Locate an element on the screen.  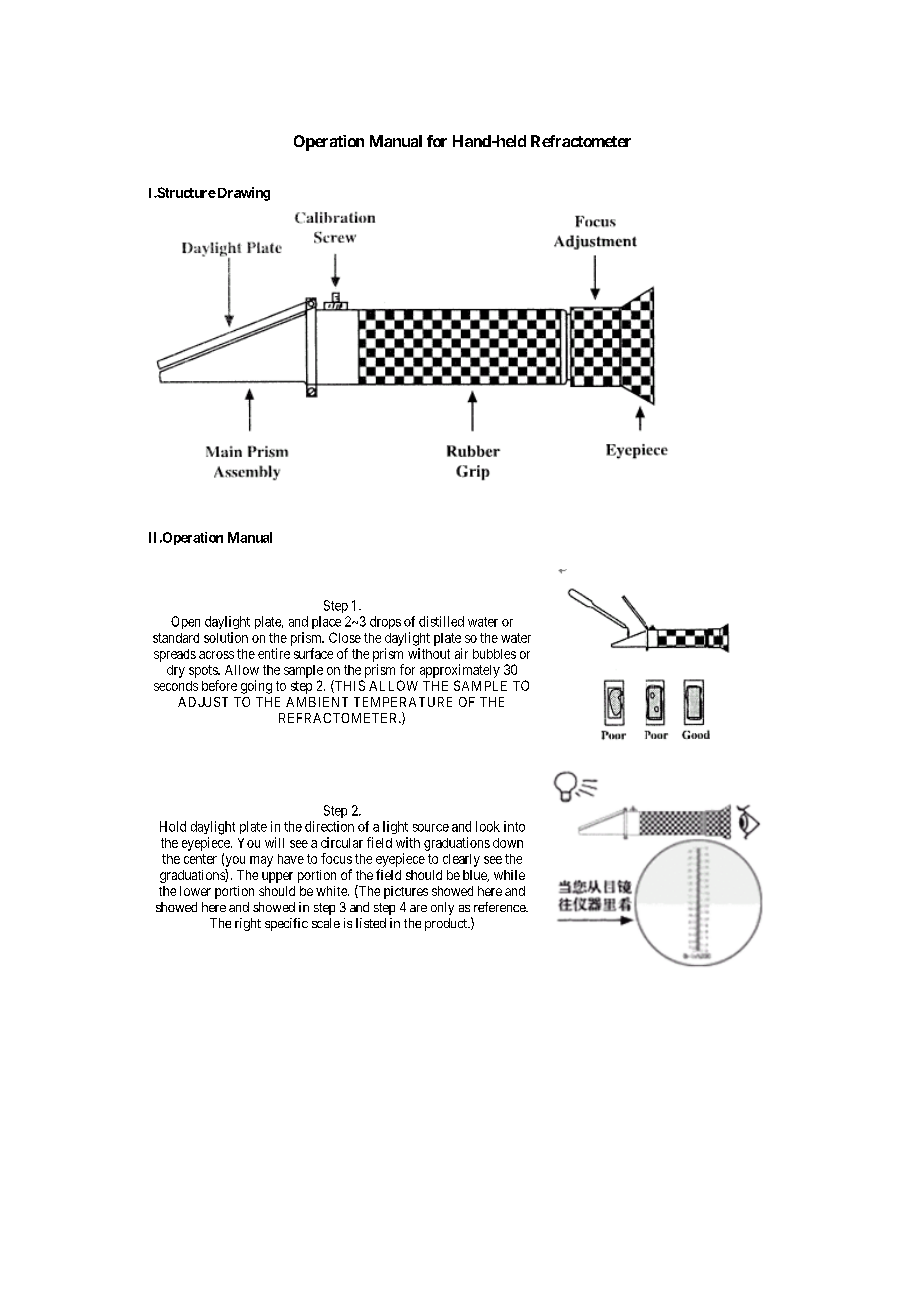
distilled is located at coordinates (441, 621).
